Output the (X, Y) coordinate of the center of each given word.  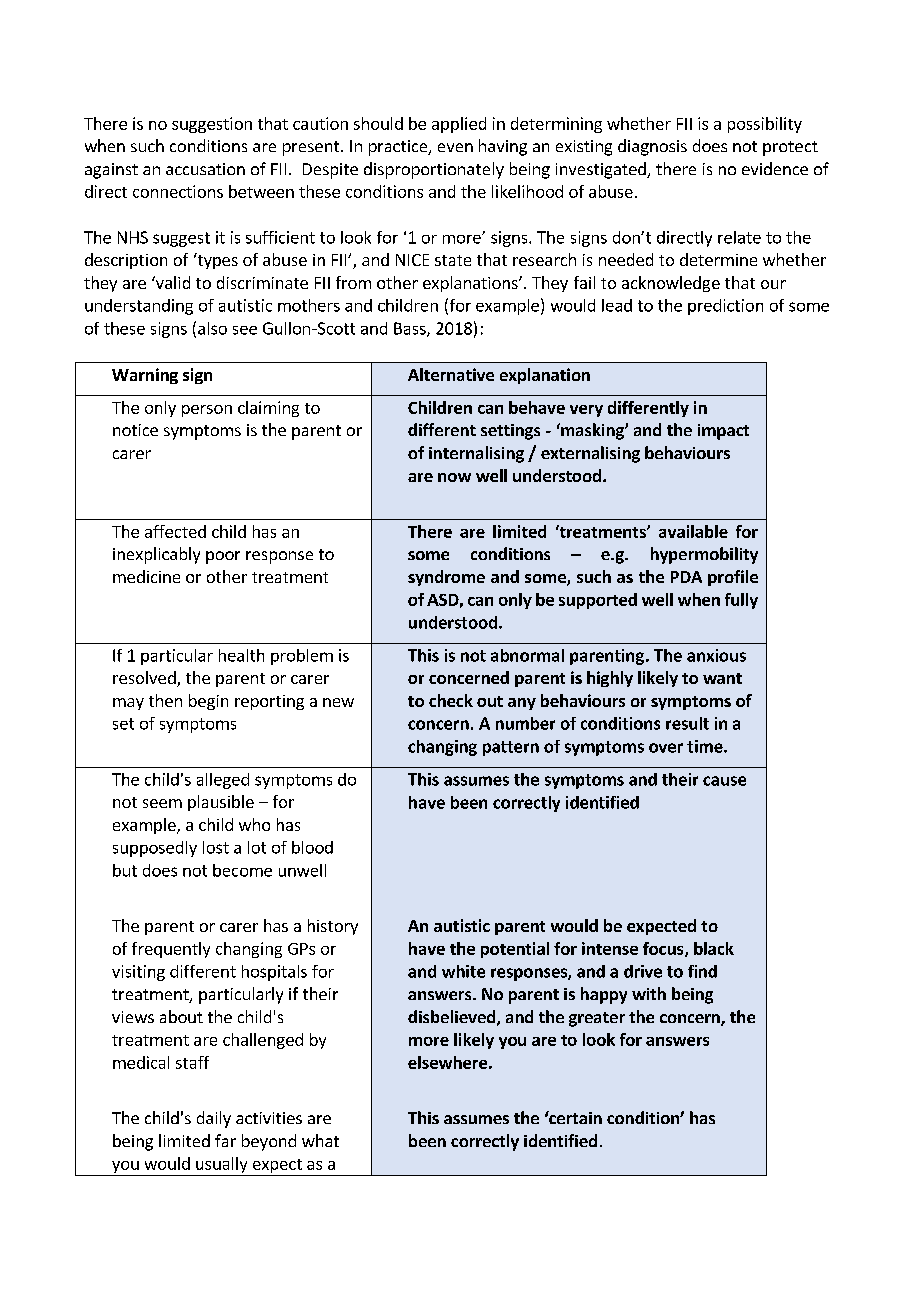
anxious (716, 655)
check (451, 700)
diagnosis (652, 147)
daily (214, 1119)
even (455, 147)
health (241, 655)
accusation (205, 169)
